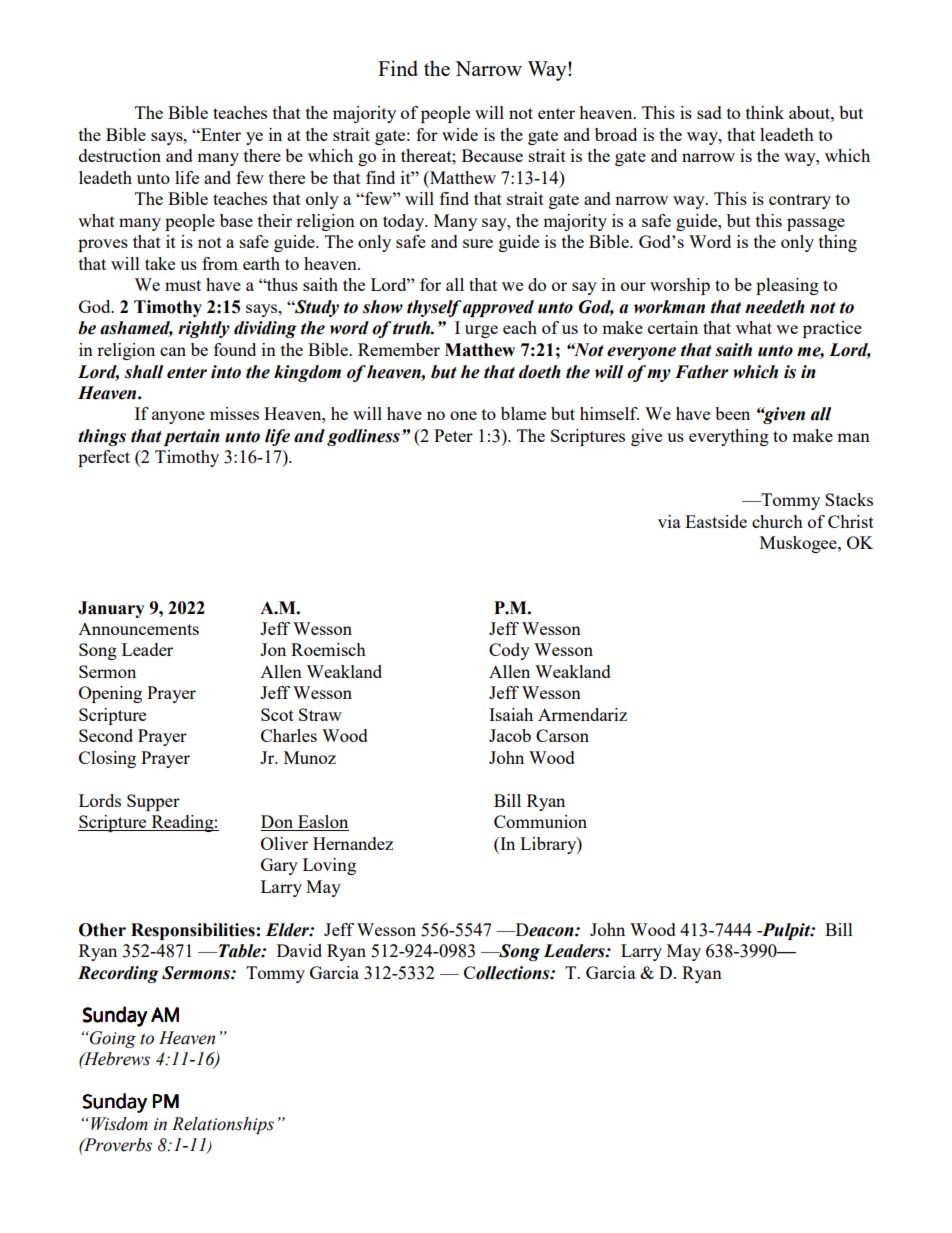 This image has height=1233, width=952. I want to click on Jacob, so click(510, 735).
